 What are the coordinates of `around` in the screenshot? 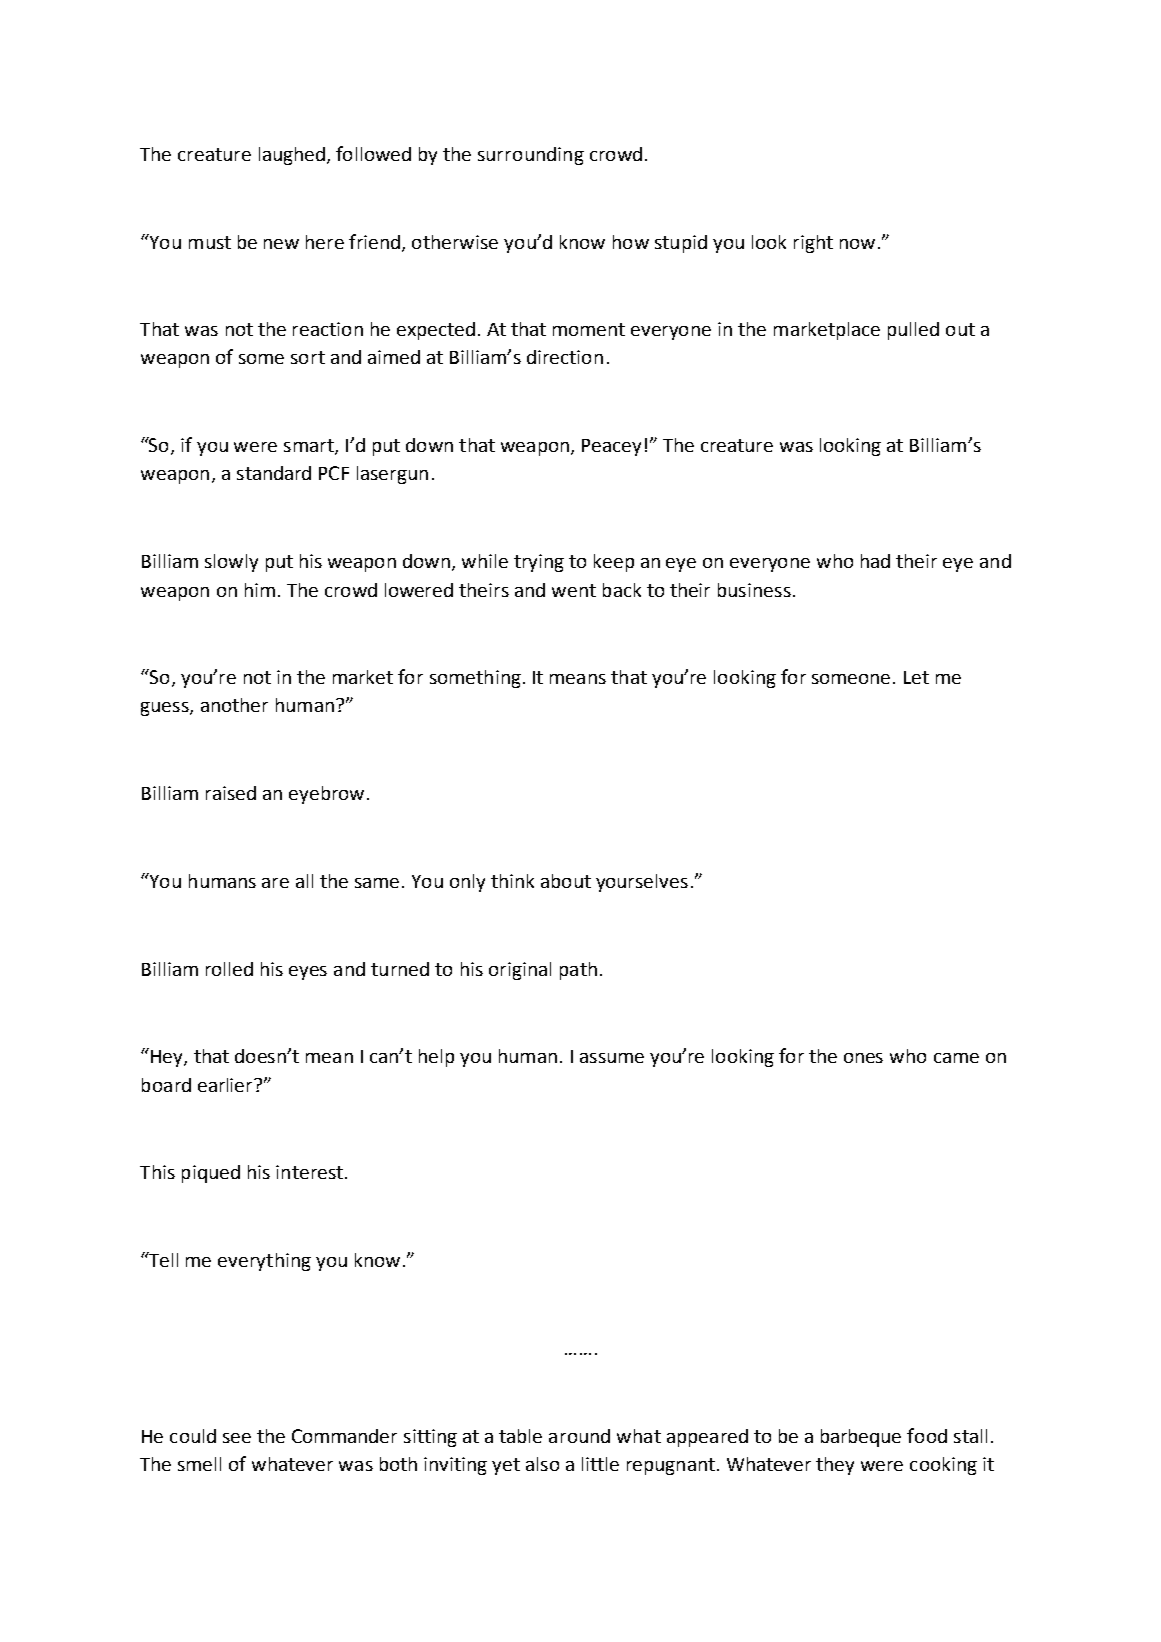 It's located at (579, 1436).
